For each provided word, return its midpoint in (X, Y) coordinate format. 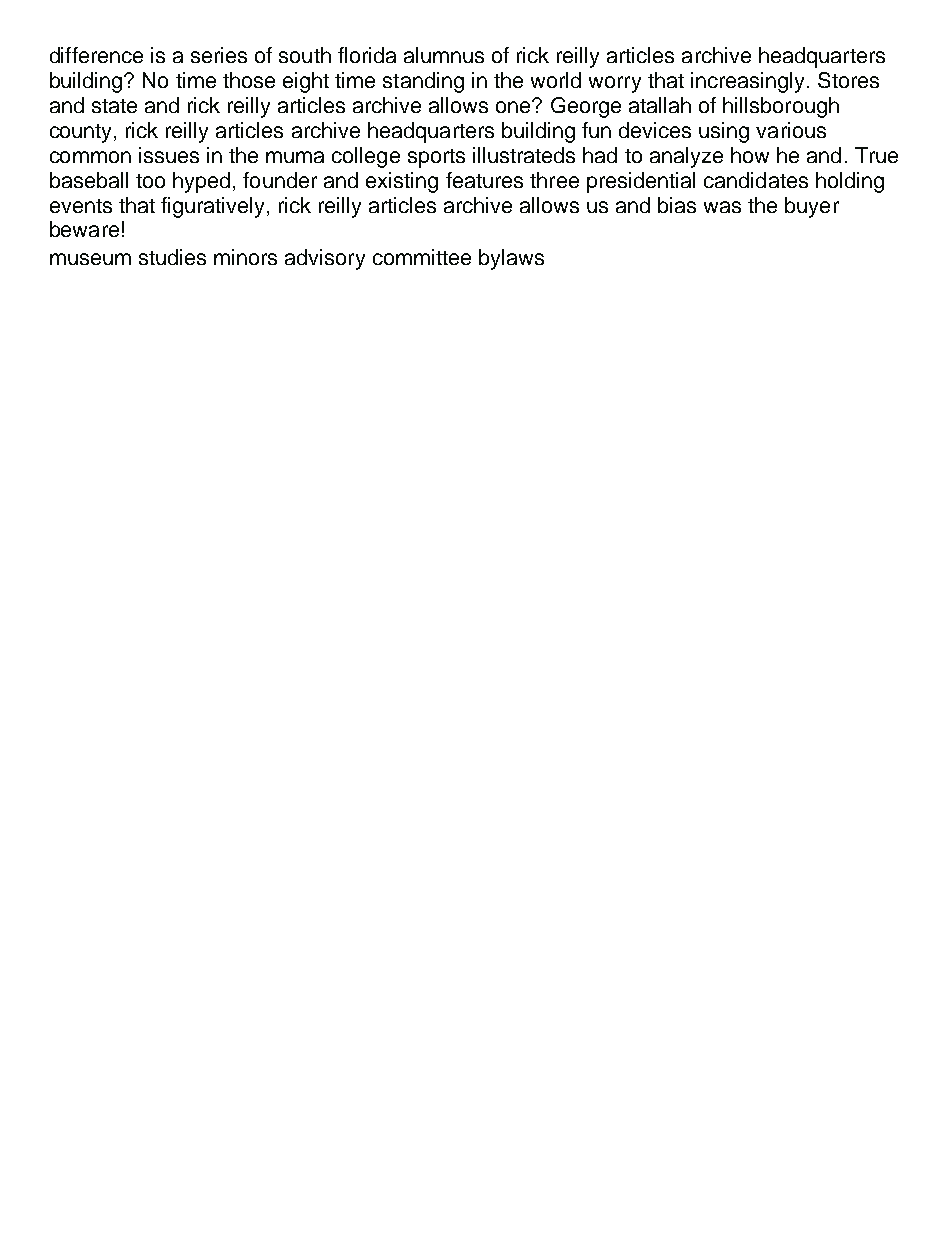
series (219, 55)
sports (436, 158)
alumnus (444, 55)
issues (169, 155)
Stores (848, 80)
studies (172, 257)
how (750, 155)
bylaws (511, 259)
